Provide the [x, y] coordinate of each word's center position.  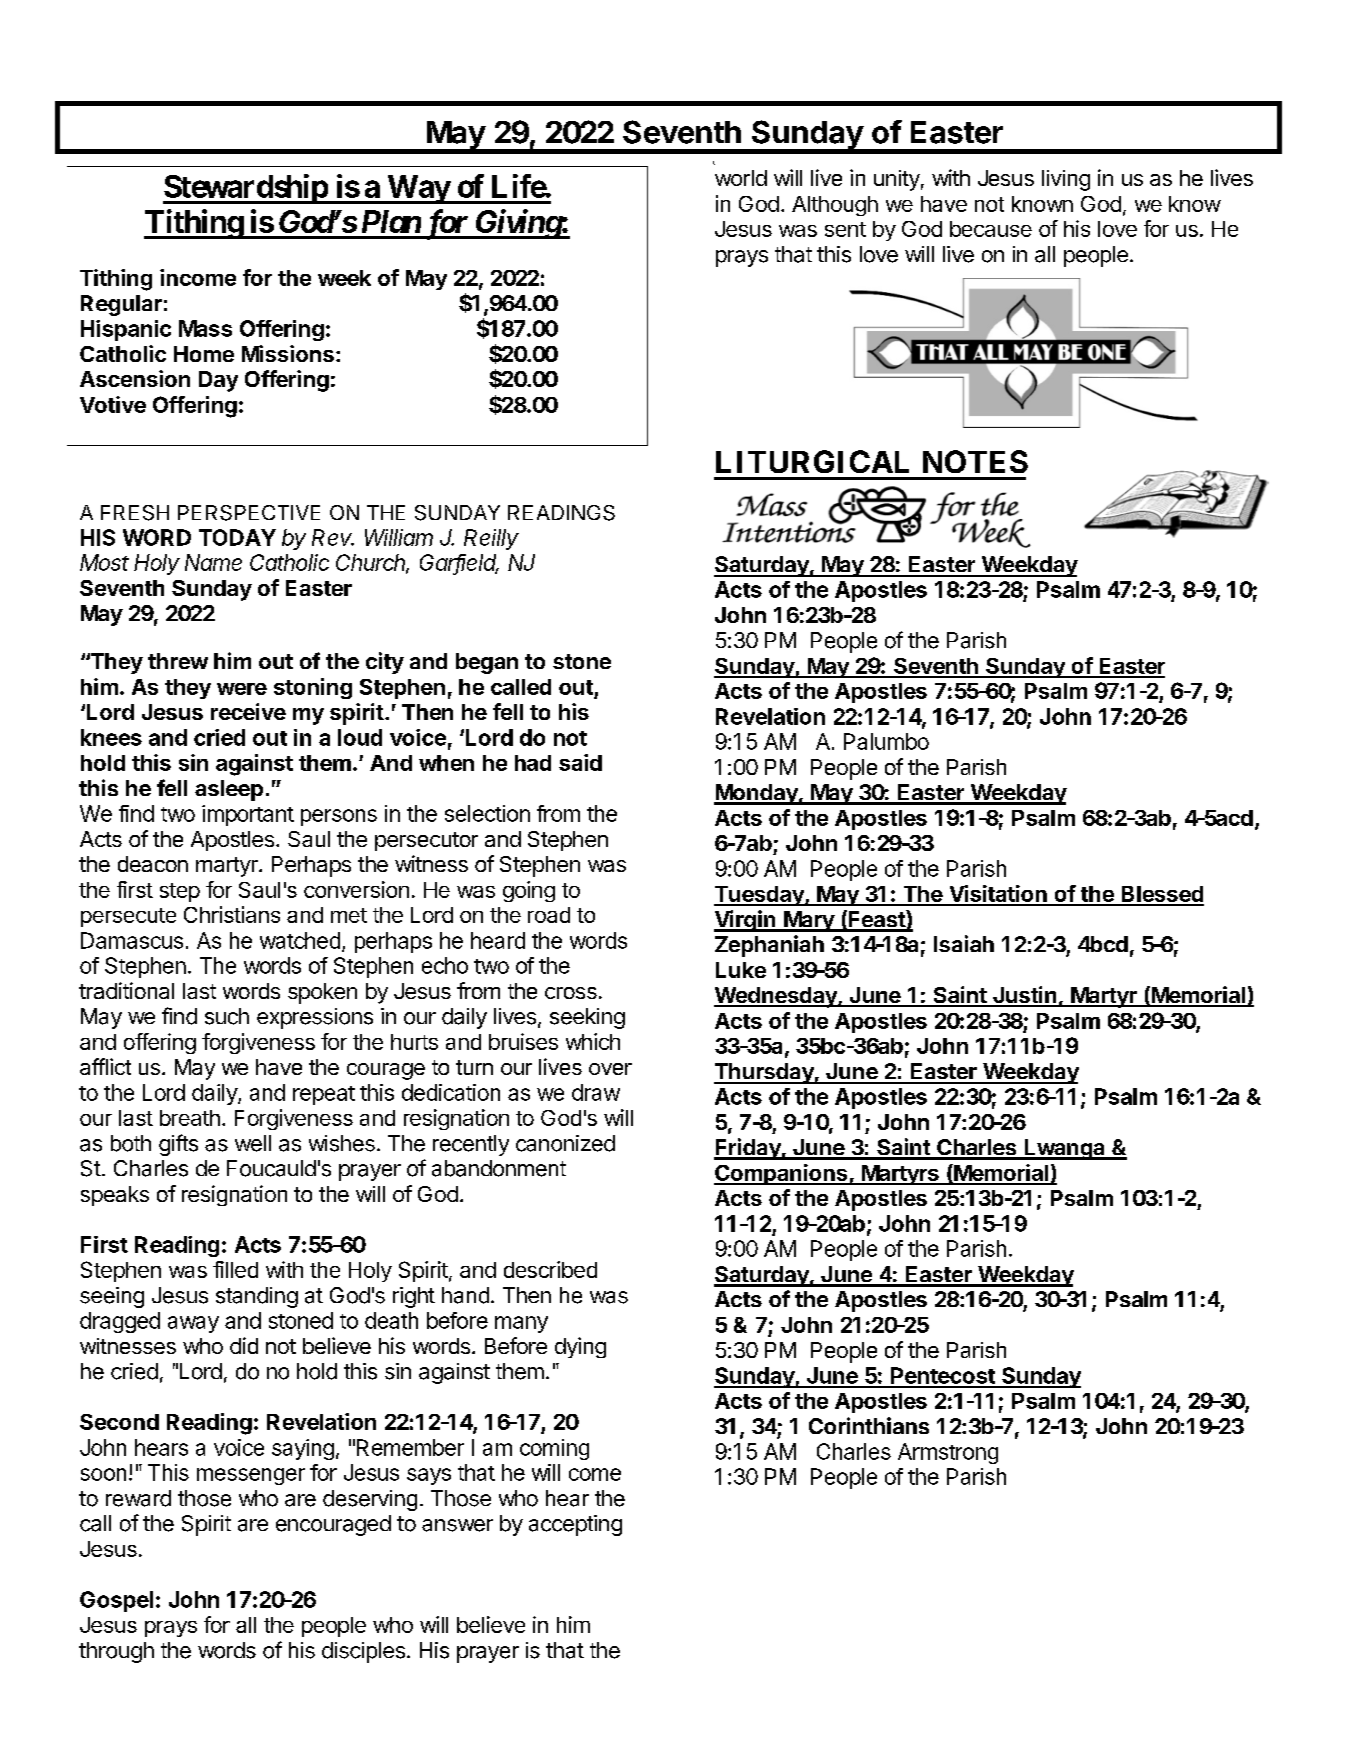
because [991, 229]
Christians [232, 914]
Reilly [491, 539]
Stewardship [246, 189]
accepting [575, 1525]
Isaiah [964, 943]
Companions [782, 1174]
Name [213, 562]
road [549, 915]
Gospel [116, 1601]
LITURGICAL [812, 461]
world [741, 178]
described [550, 1269]
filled [235, 1269]
